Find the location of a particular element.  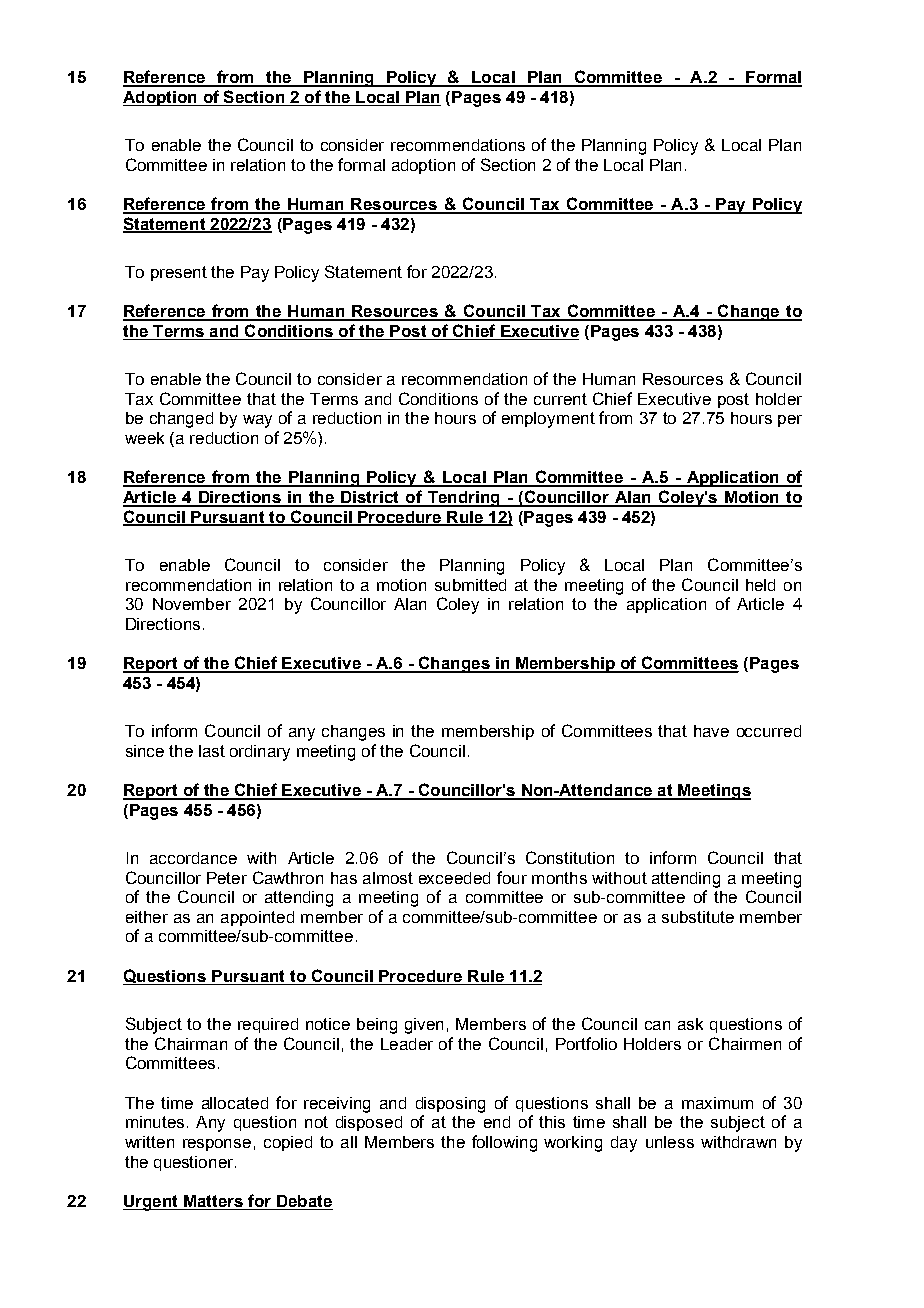

submitted is located at coordinates (470, 585).
